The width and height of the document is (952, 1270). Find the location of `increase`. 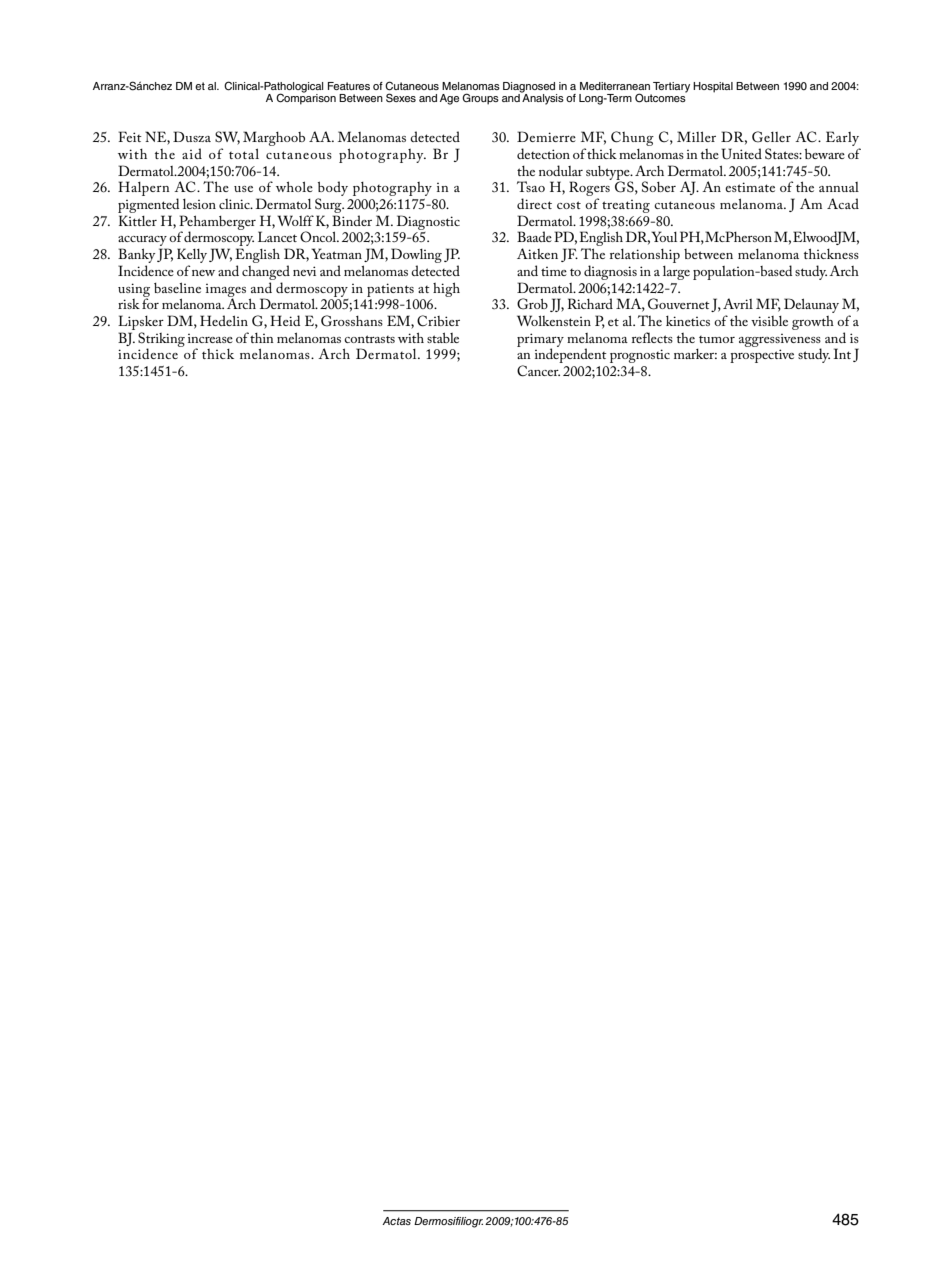

increase is located at coordinates (210, 338).
